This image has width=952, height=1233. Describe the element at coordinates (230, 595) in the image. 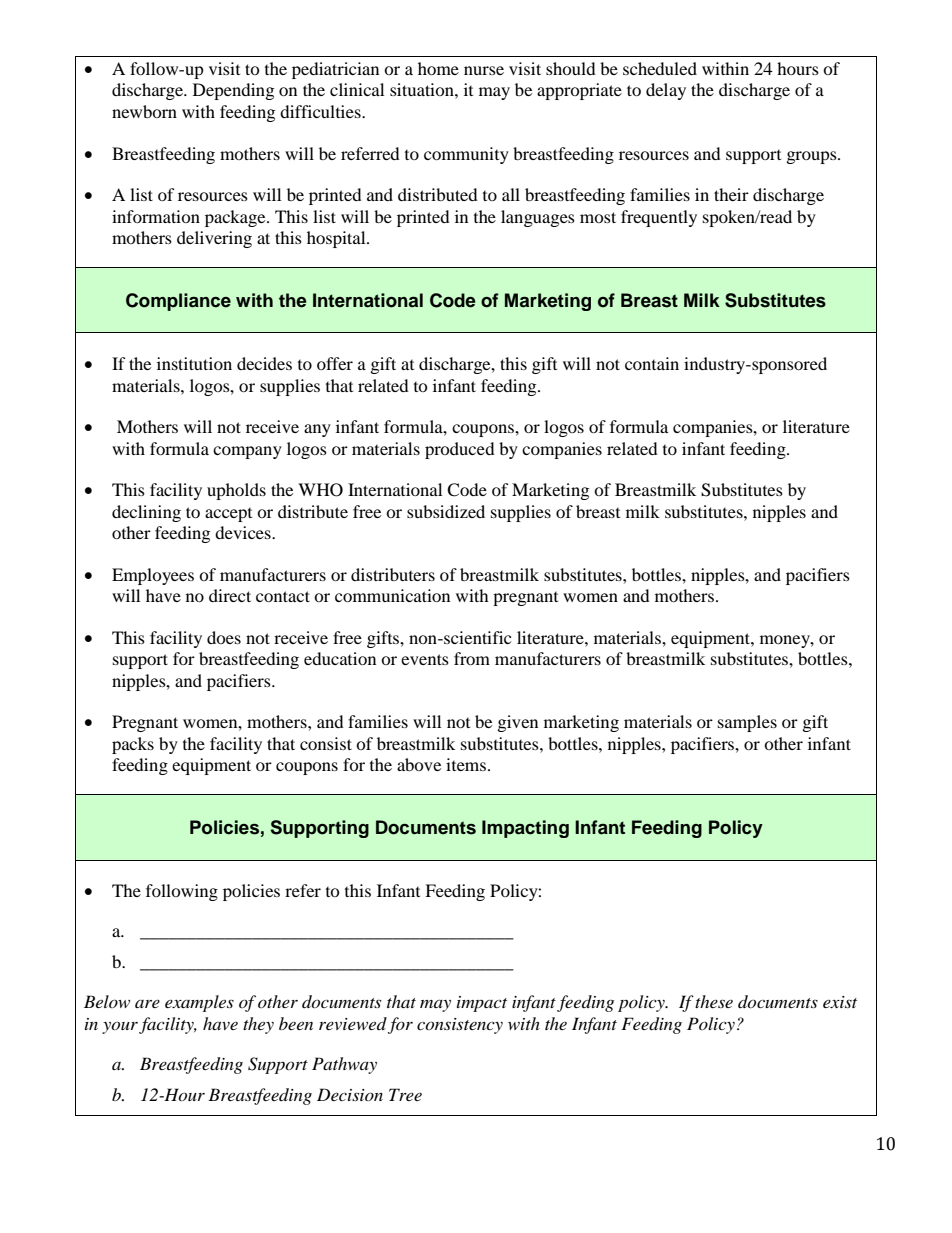

I see `direct` at that location.
